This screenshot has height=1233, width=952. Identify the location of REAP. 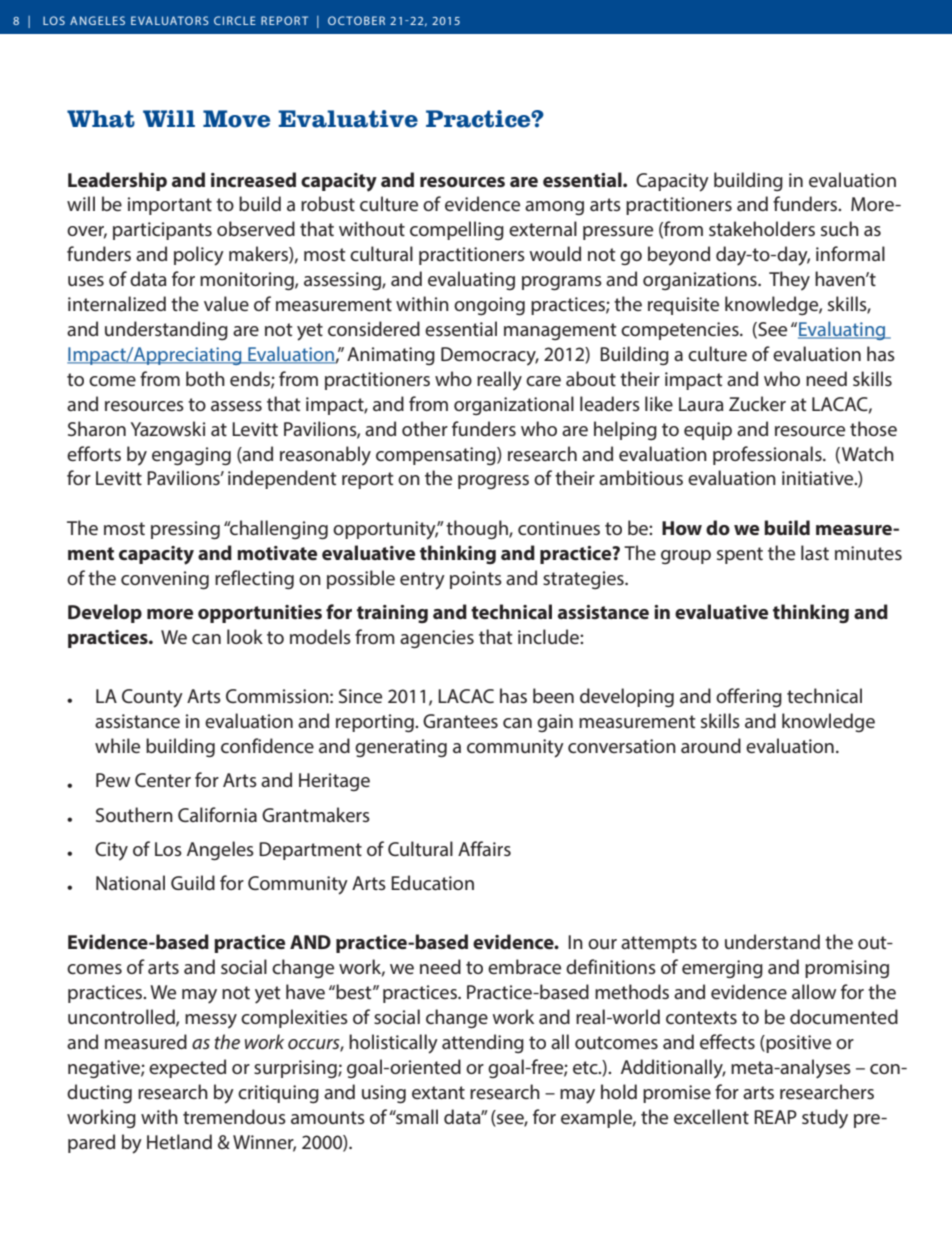
(775, 1117).
